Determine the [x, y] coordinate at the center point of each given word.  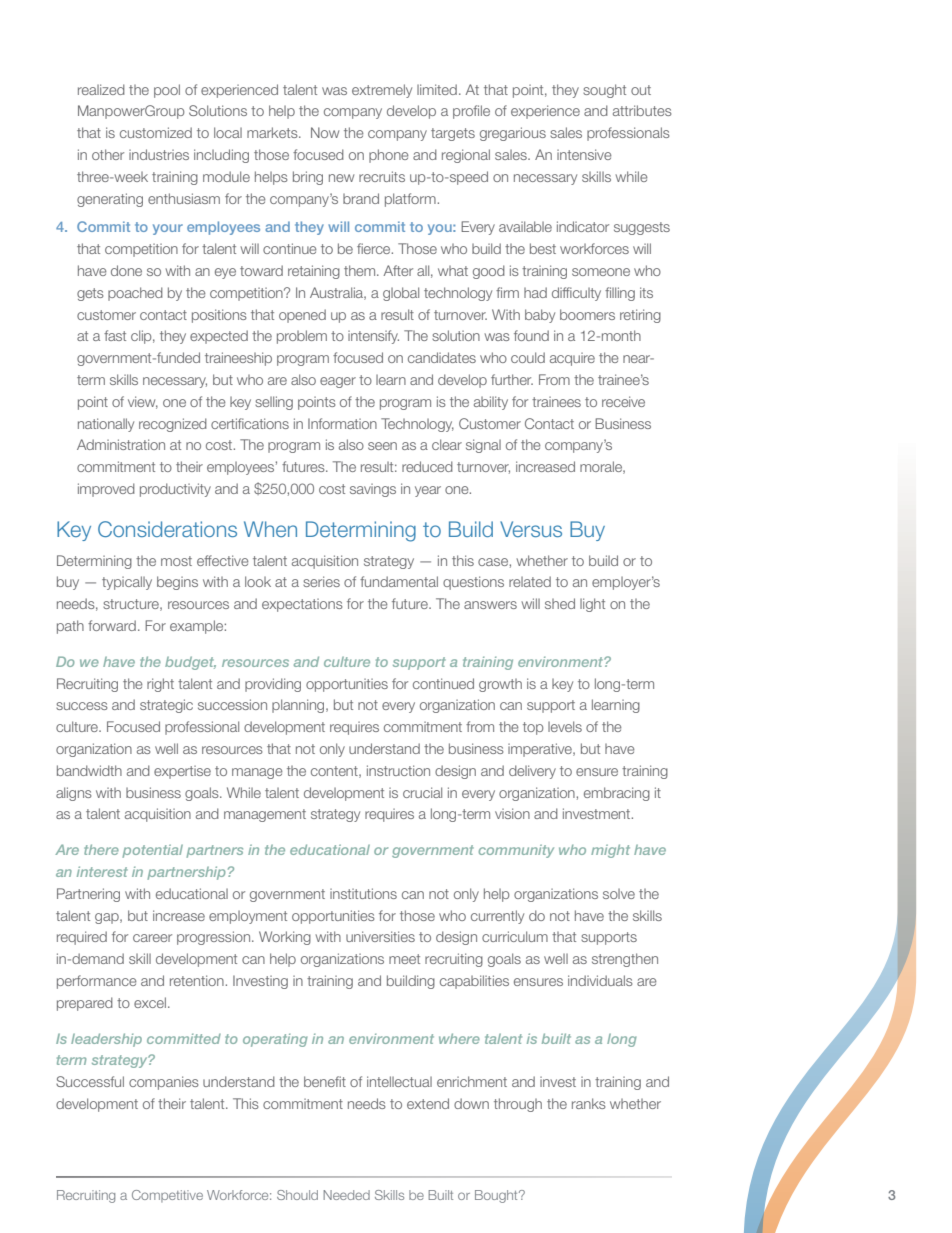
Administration [121, 444]
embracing [617, 794]
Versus [531, 529]
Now [325, 132]
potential [152, 851]
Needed [346, 1195]
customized [156, 132]
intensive [584, 154]
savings [373, 490]
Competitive [167, 1196]
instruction [398, 770]
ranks [589, 1103]
